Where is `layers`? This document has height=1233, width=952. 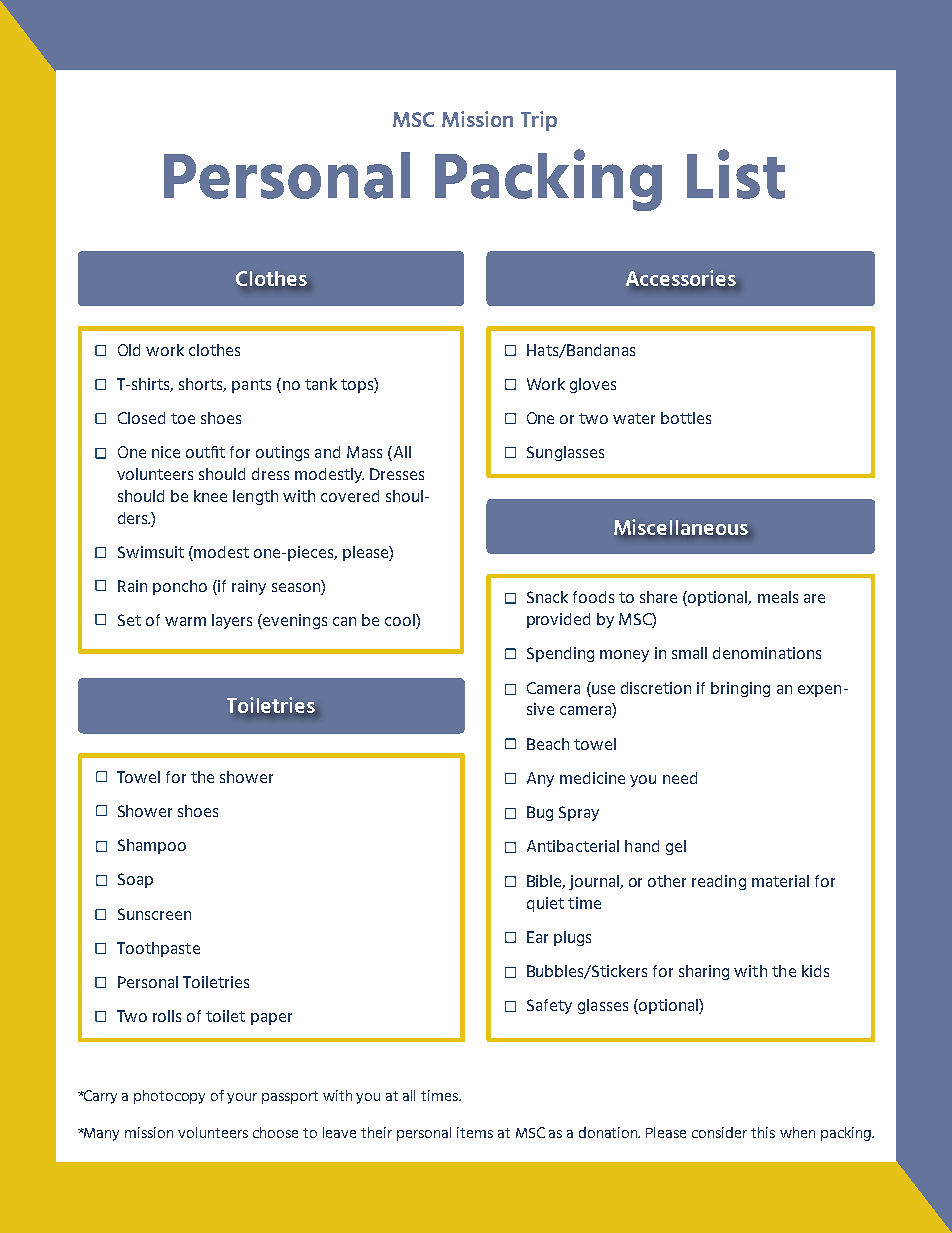 layers is located at coordinates (232, 621).
